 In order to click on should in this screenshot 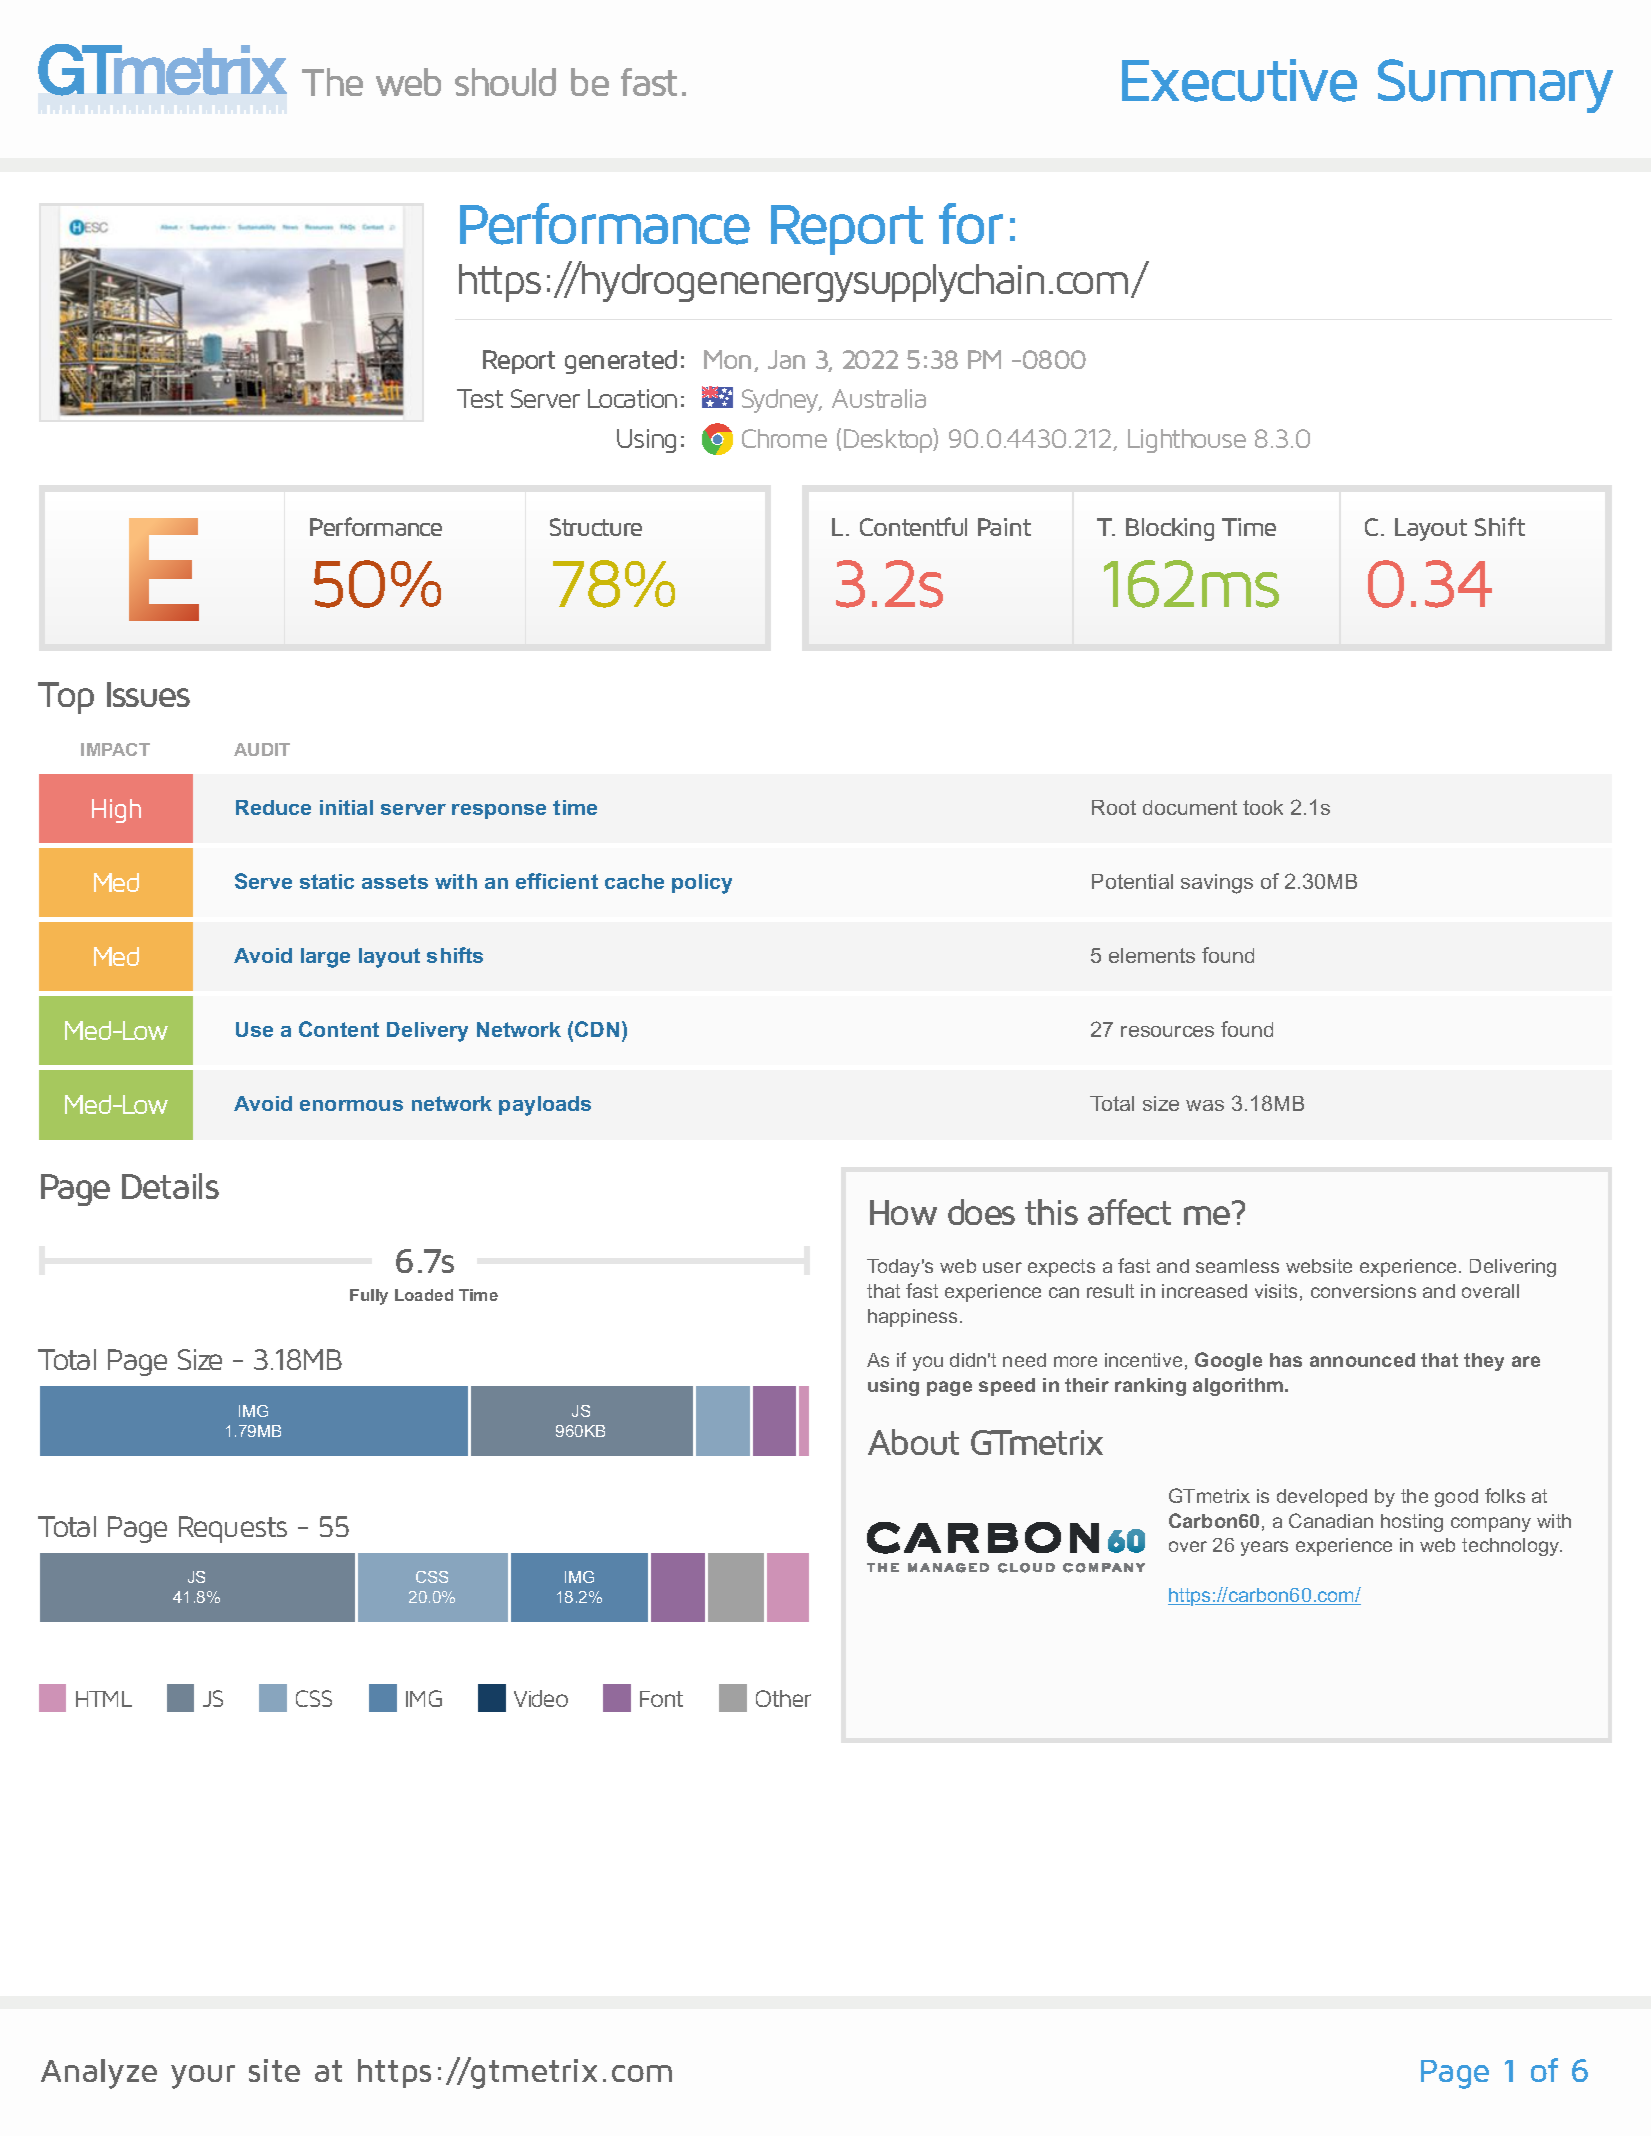, I will do `click(505, 82)`.
